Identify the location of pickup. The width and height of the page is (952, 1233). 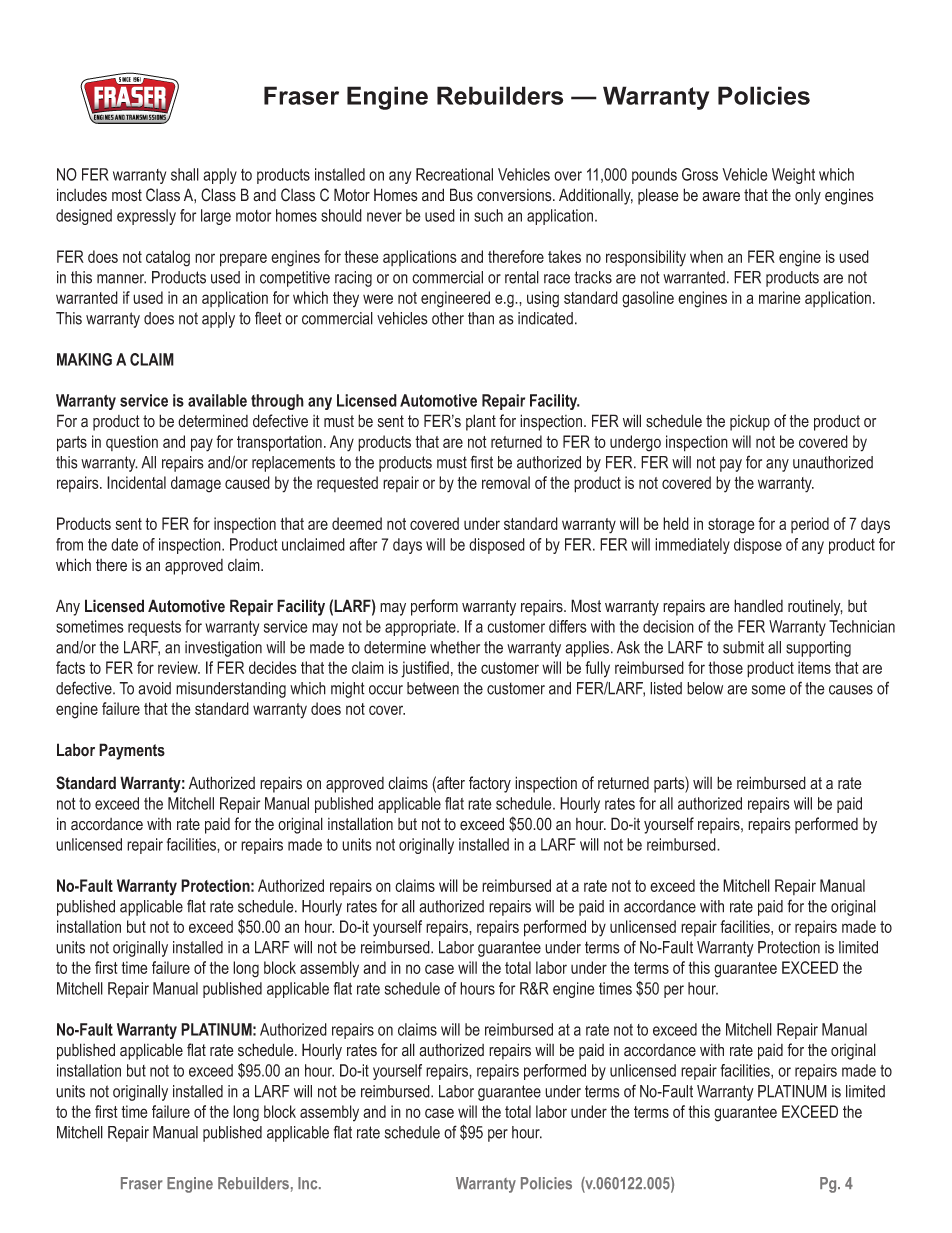
(750, 423).
